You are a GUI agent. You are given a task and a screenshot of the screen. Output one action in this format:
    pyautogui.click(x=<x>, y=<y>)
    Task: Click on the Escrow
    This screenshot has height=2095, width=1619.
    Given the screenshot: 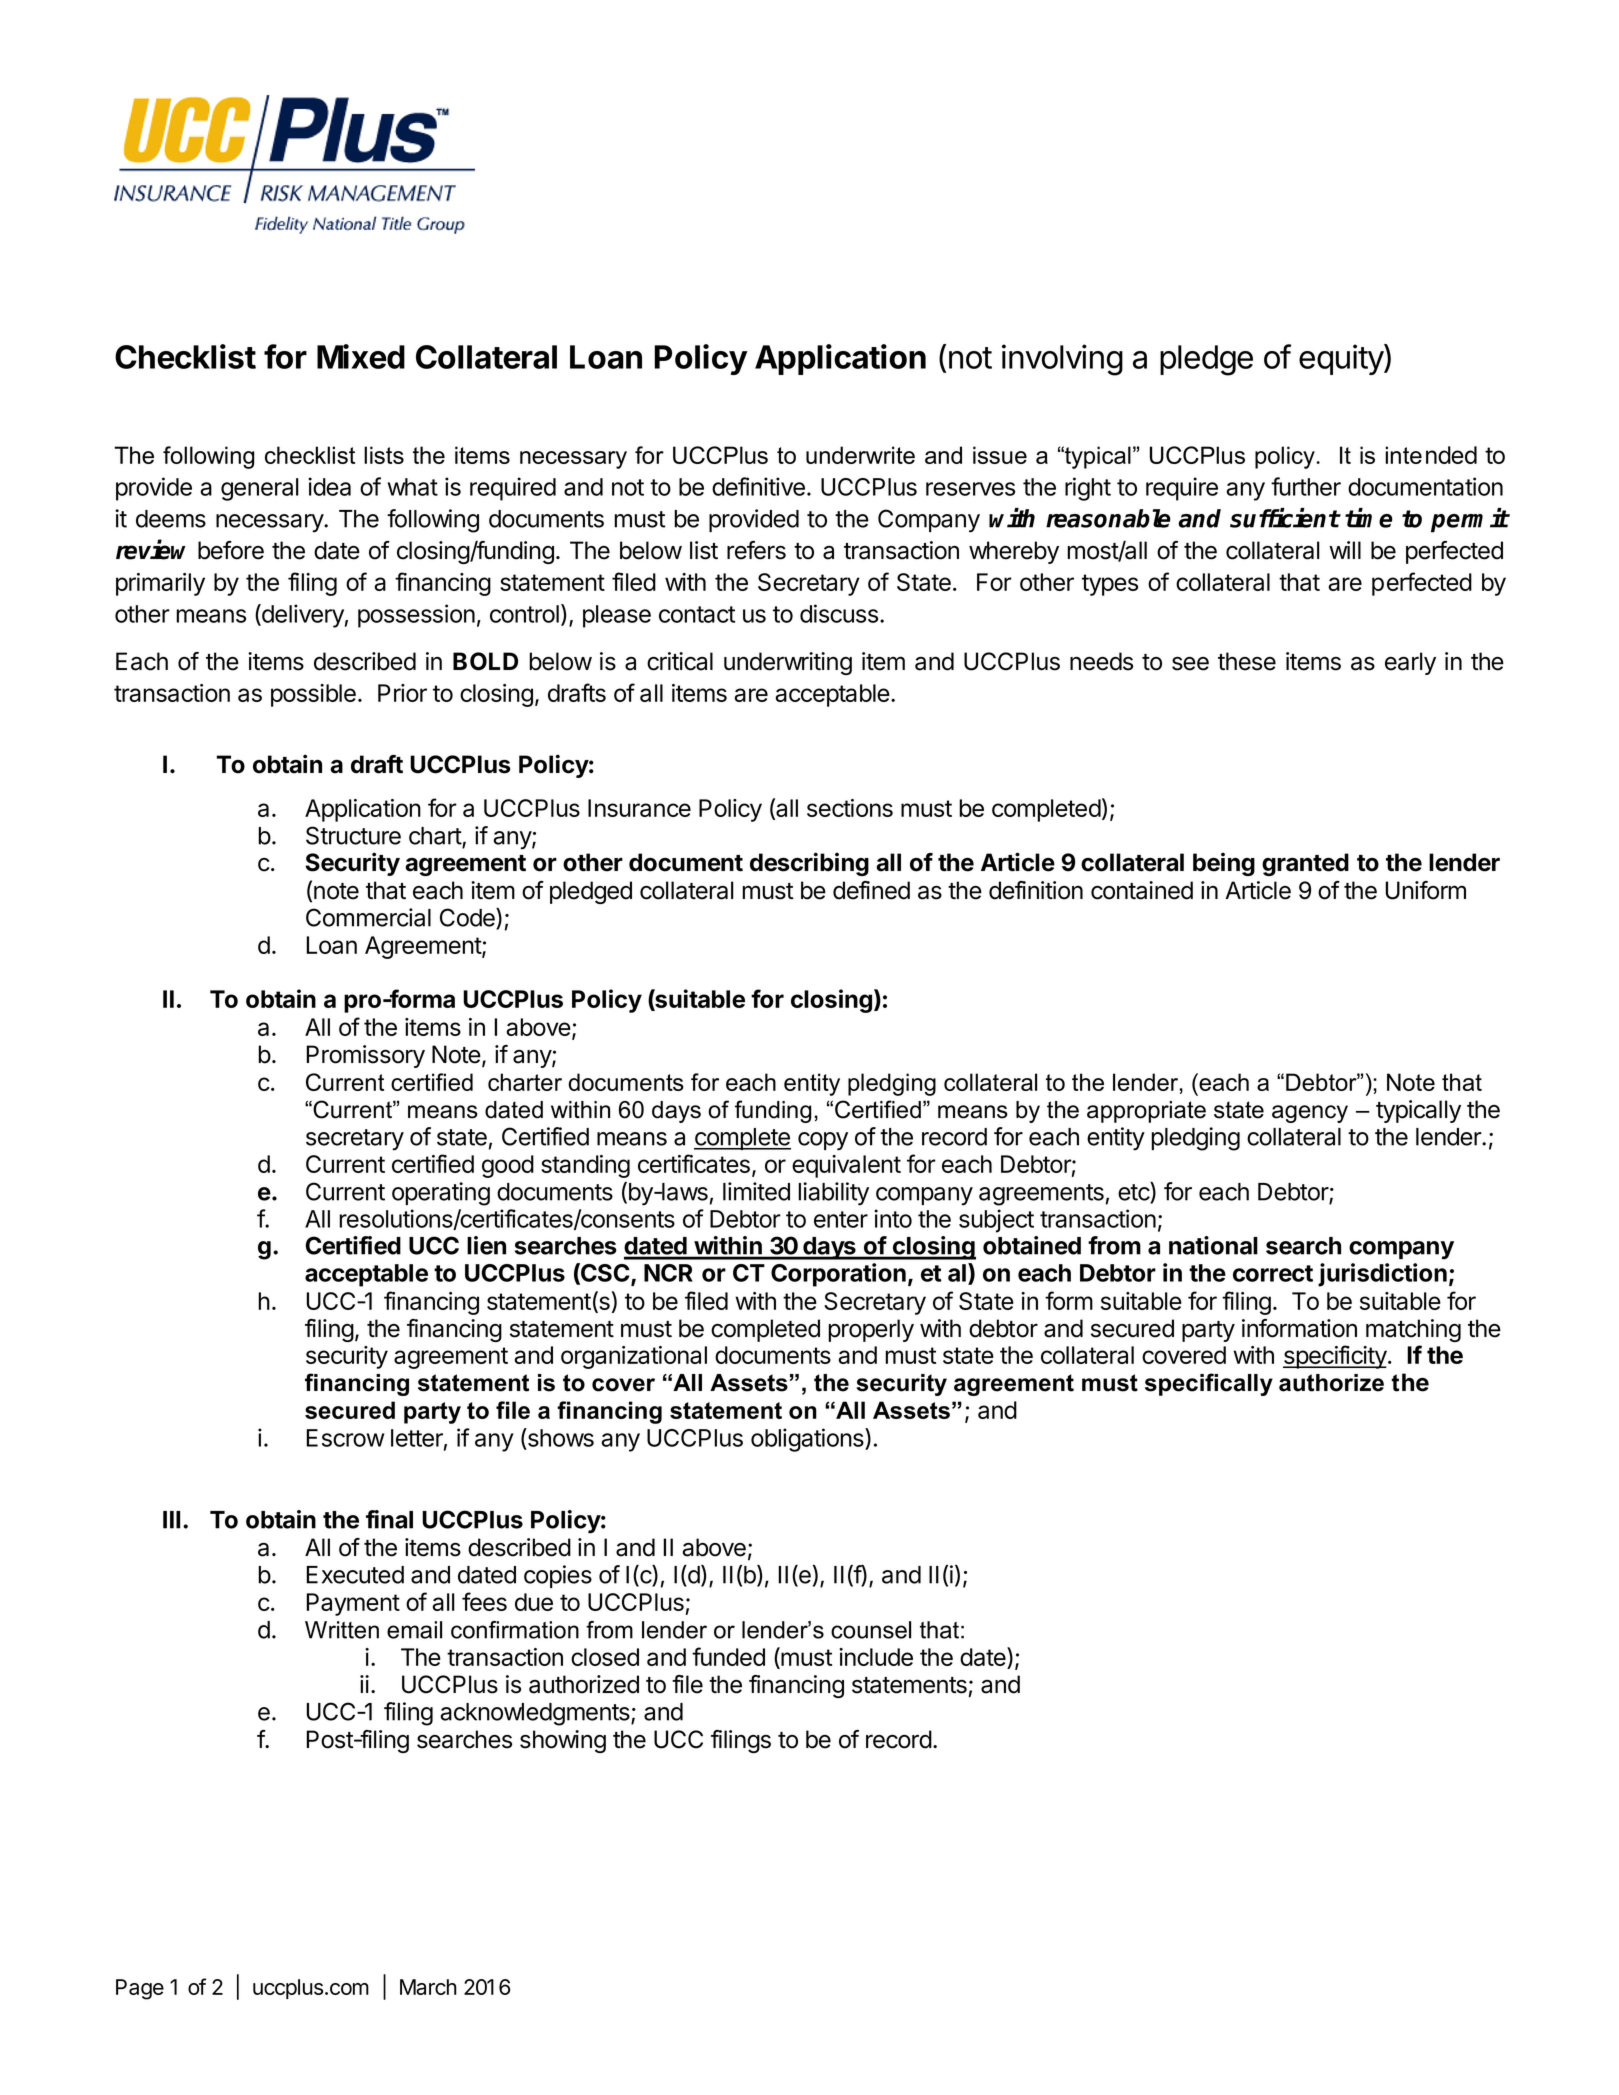 What is the action you would take?
    pyautogui.click(x=345, y=1438)
